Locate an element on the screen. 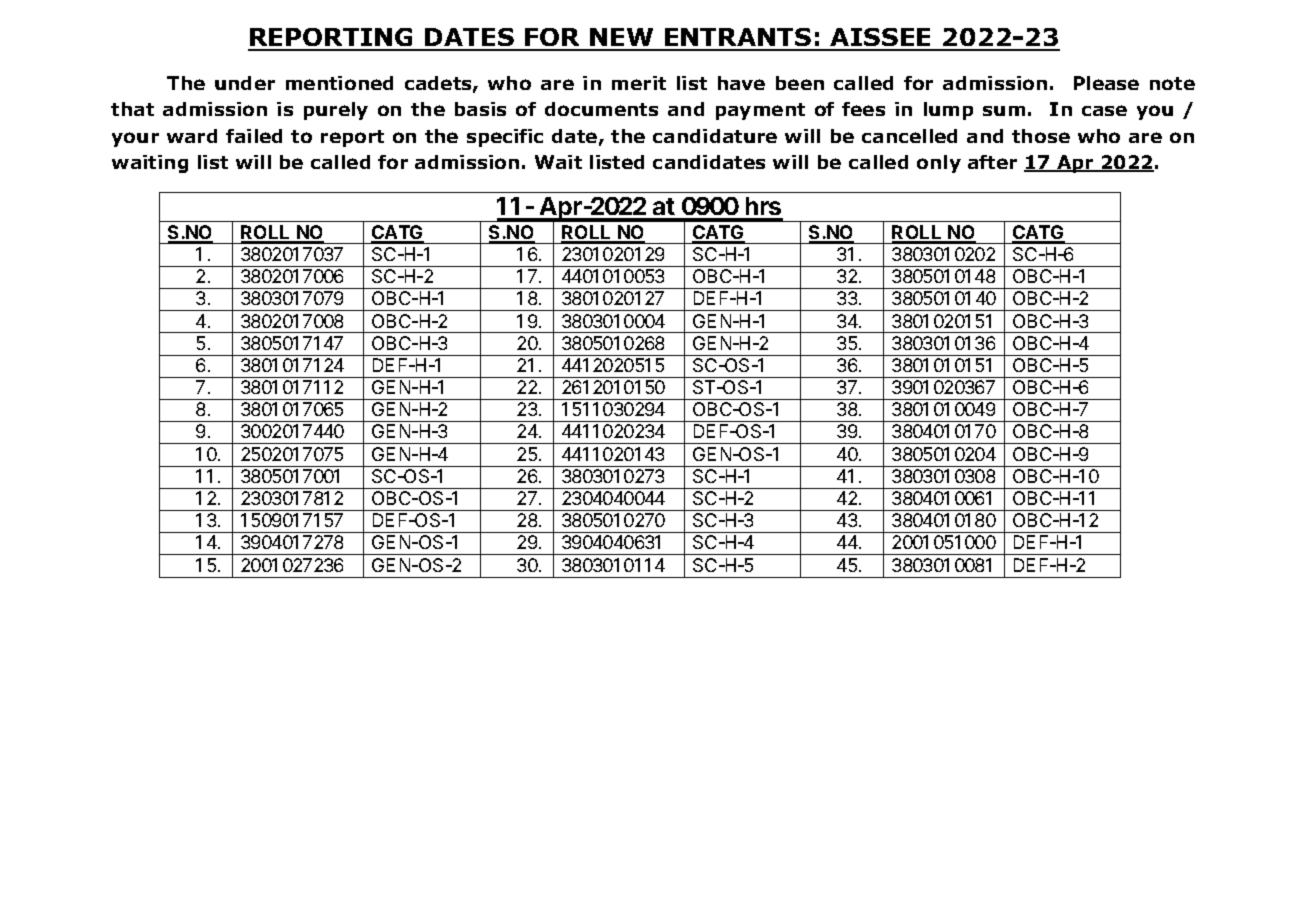 The width and height of the screenshot is (1308, 924). those is located at coordinates (1041, 136).
